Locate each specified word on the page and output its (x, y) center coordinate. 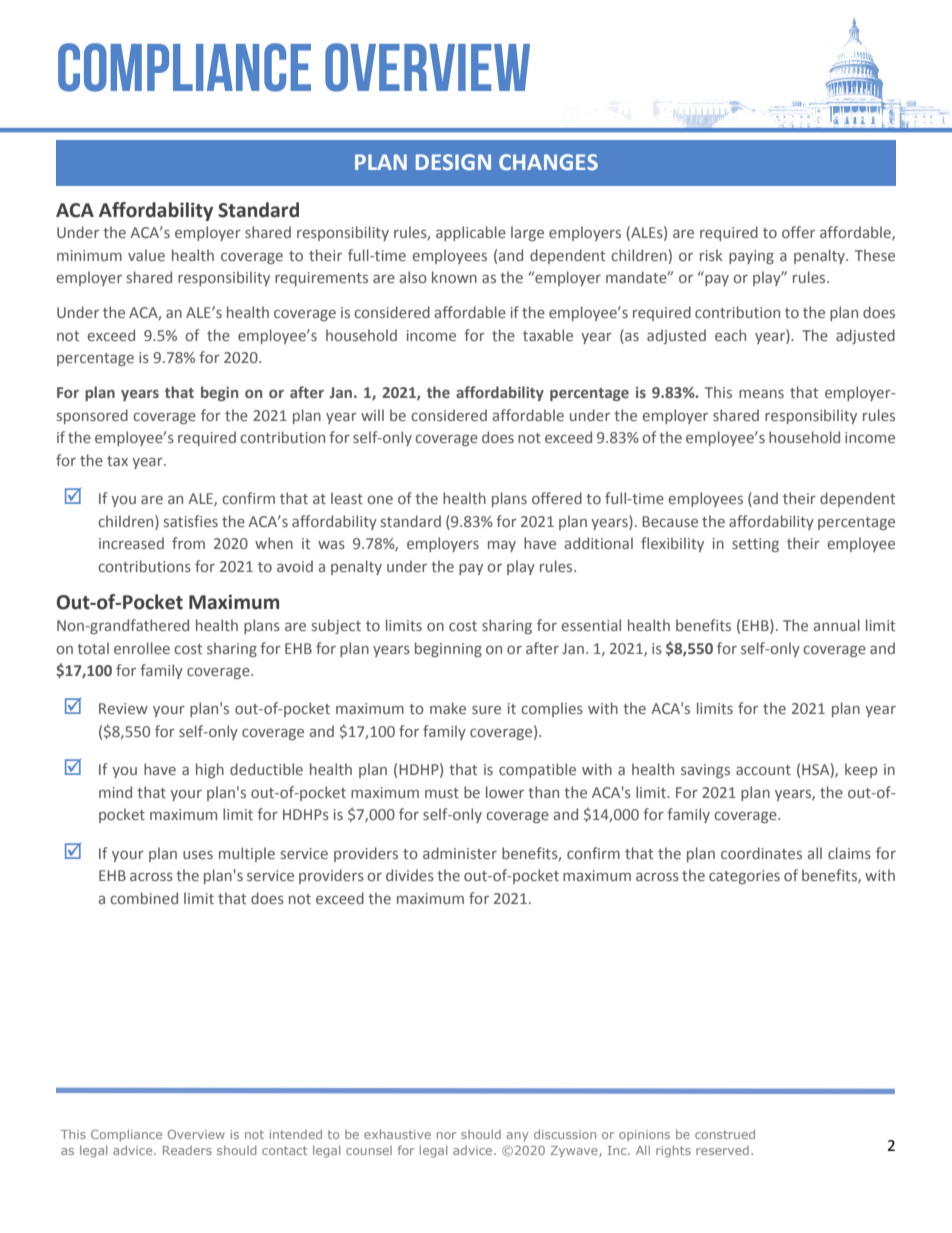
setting (755, 545)
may (502, 546)
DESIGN (453, 162)
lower (505, 792)
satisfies (191, 521)
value (146, 255)
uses (198, 854)
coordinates (761, 853)
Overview (196, 1134)
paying (751, 257)
